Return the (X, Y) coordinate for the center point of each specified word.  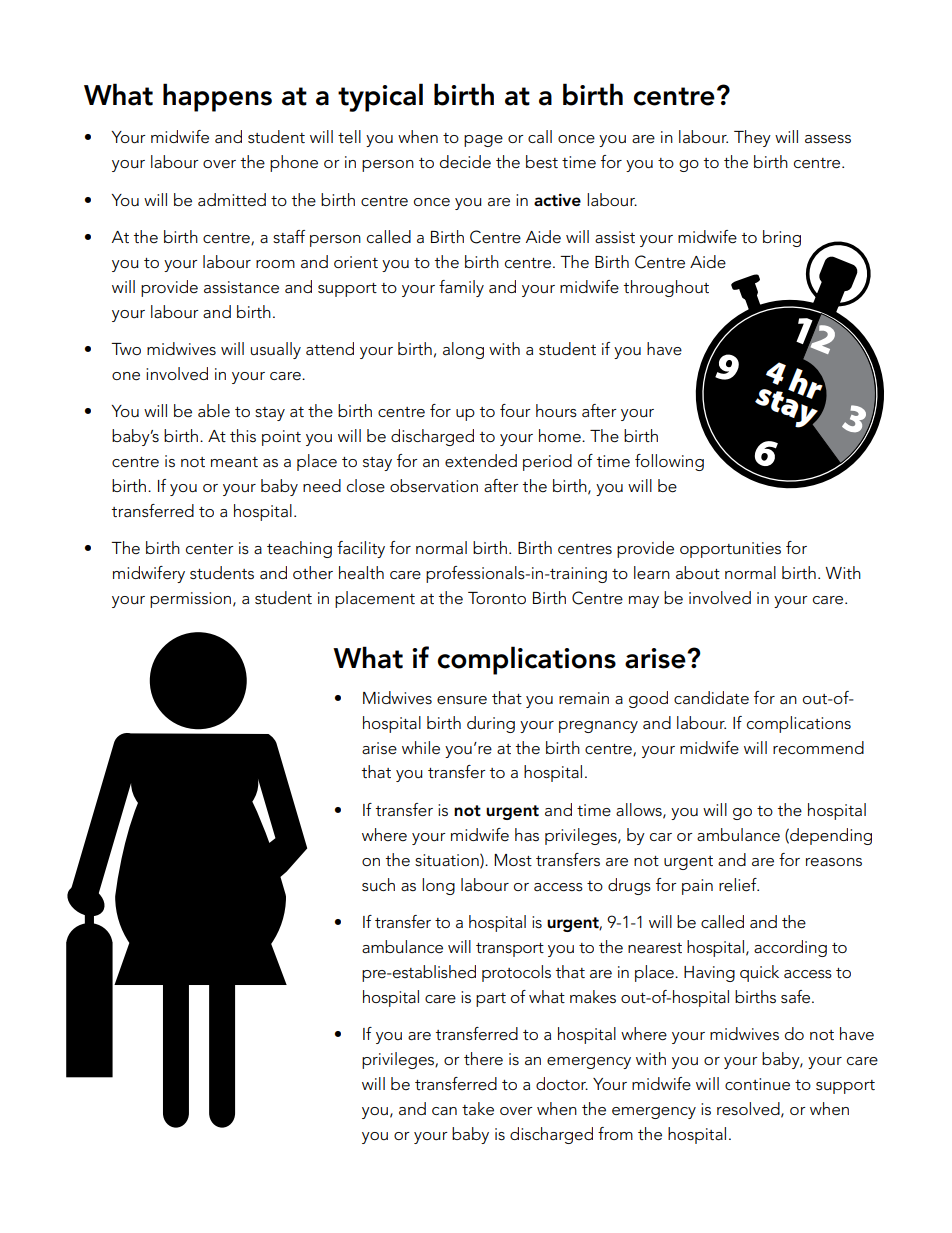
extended (481, 461)
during (491, 724)
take (478, 1109)
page (483, 141)
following (669, 462)
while (421, 748)
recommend (818, 747)
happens (217, 97)
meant (234, 462)
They (752, 138)
